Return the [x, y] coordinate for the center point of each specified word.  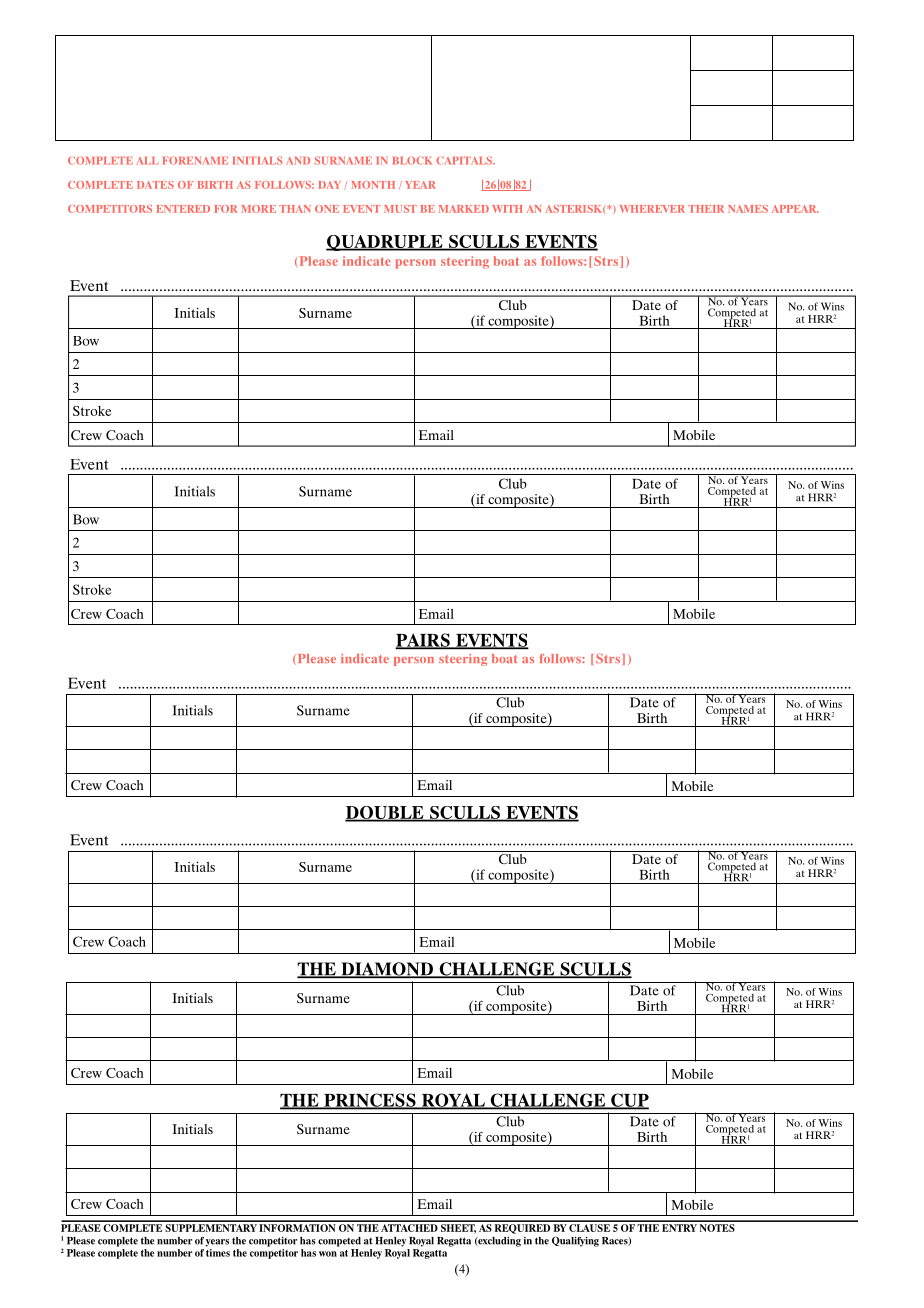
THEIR [706, 209]
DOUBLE [385, 813]
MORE [258, 209]
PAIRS [423, 641]
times [218, 1253]
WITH [507, 209]
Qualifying [575, 1241]
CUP [629, 1101]
